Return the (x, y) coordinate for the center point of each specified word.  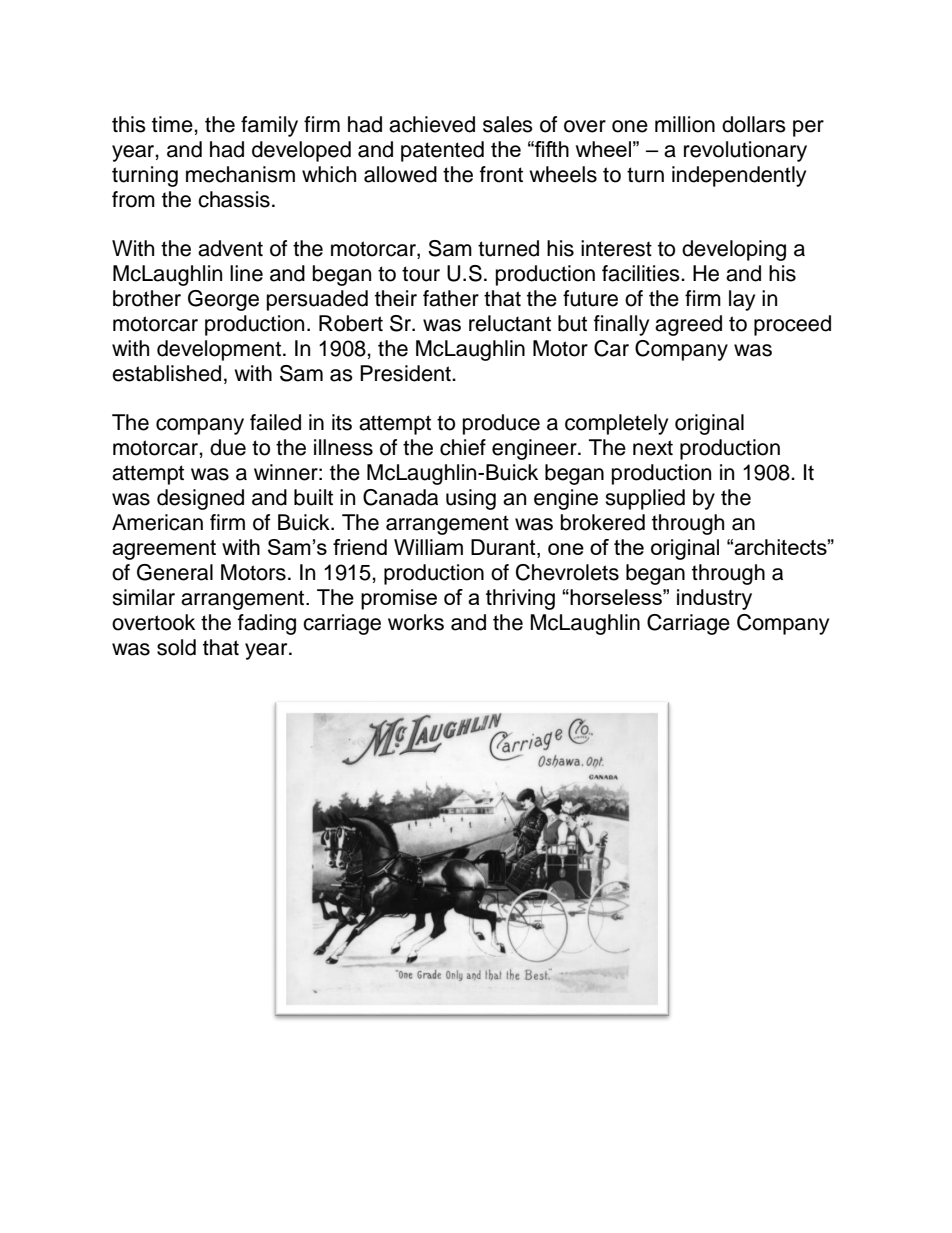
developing (734, 250)
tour (421, 274)
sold (176, 647)
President (406, 373)
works (416, 622)
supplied (645, 499)
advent (230, 248)
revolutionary (745, 151)
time (173, 124)
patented (442, 151)
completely (616, 424)
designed (200, 499)
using (471, 499)
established (166, 373)
